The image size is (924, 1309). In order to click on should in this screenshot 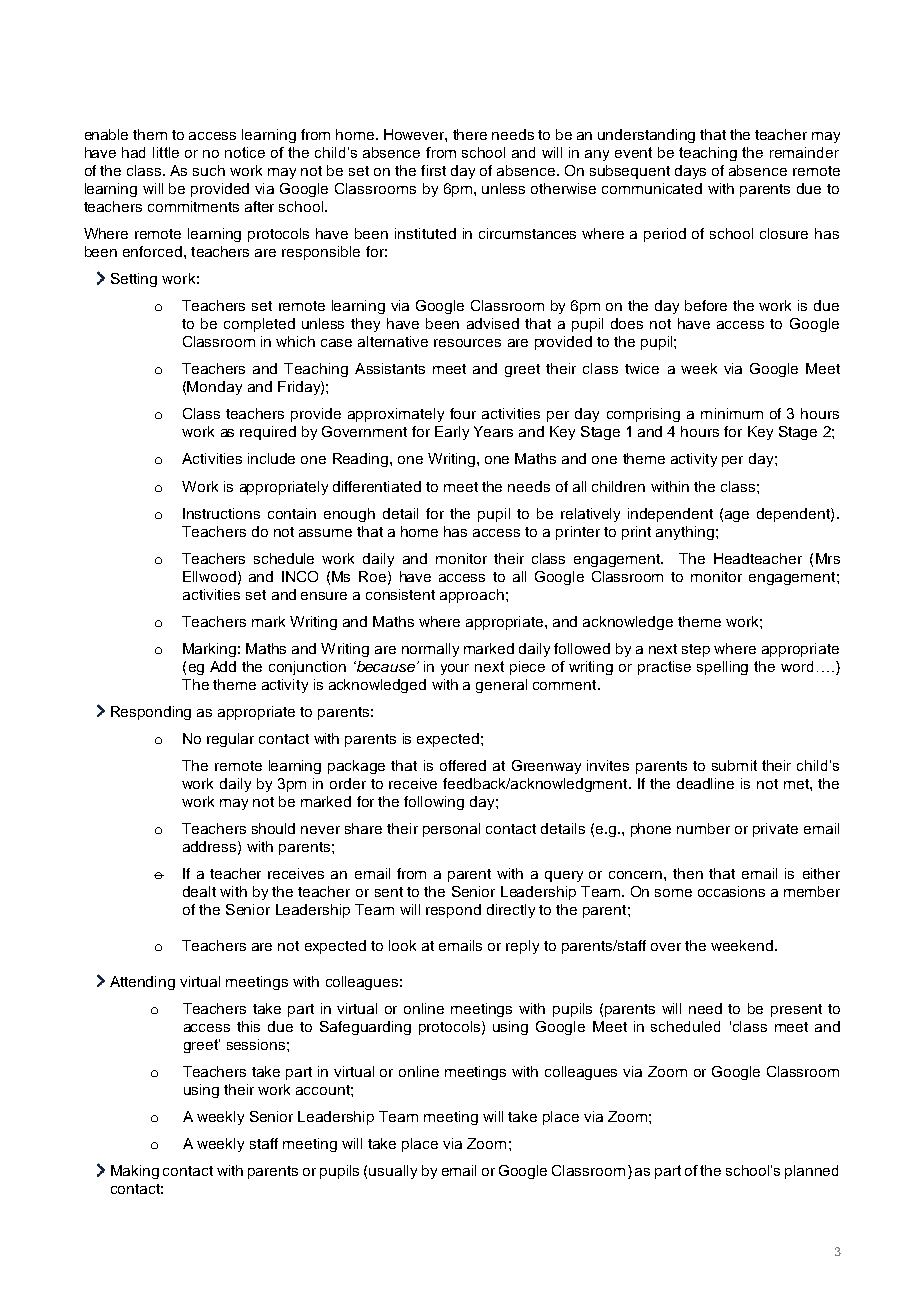, I will do `click(273, 828)`.
